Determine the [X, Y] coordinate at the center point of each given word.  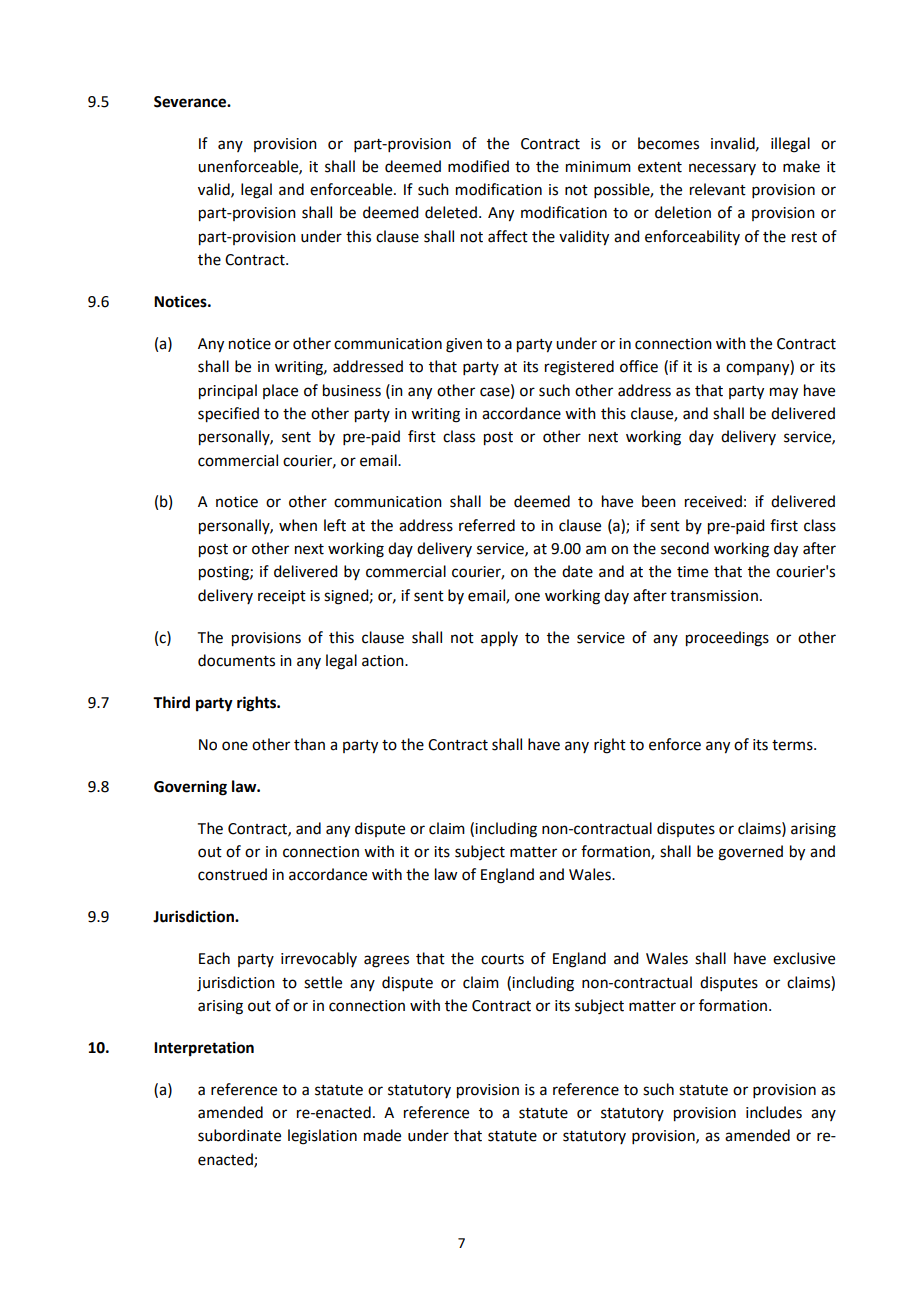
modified [478, 166]
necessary [722, 169]
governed [750, 853]
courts [502, 959]
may [784, 393]
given [464, 345]
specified [228, 415]
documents [236, 660]
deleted [451, 212]
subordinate [239, 1135]
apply [499, 639]
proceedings [727, 639]
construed [232, 874]
